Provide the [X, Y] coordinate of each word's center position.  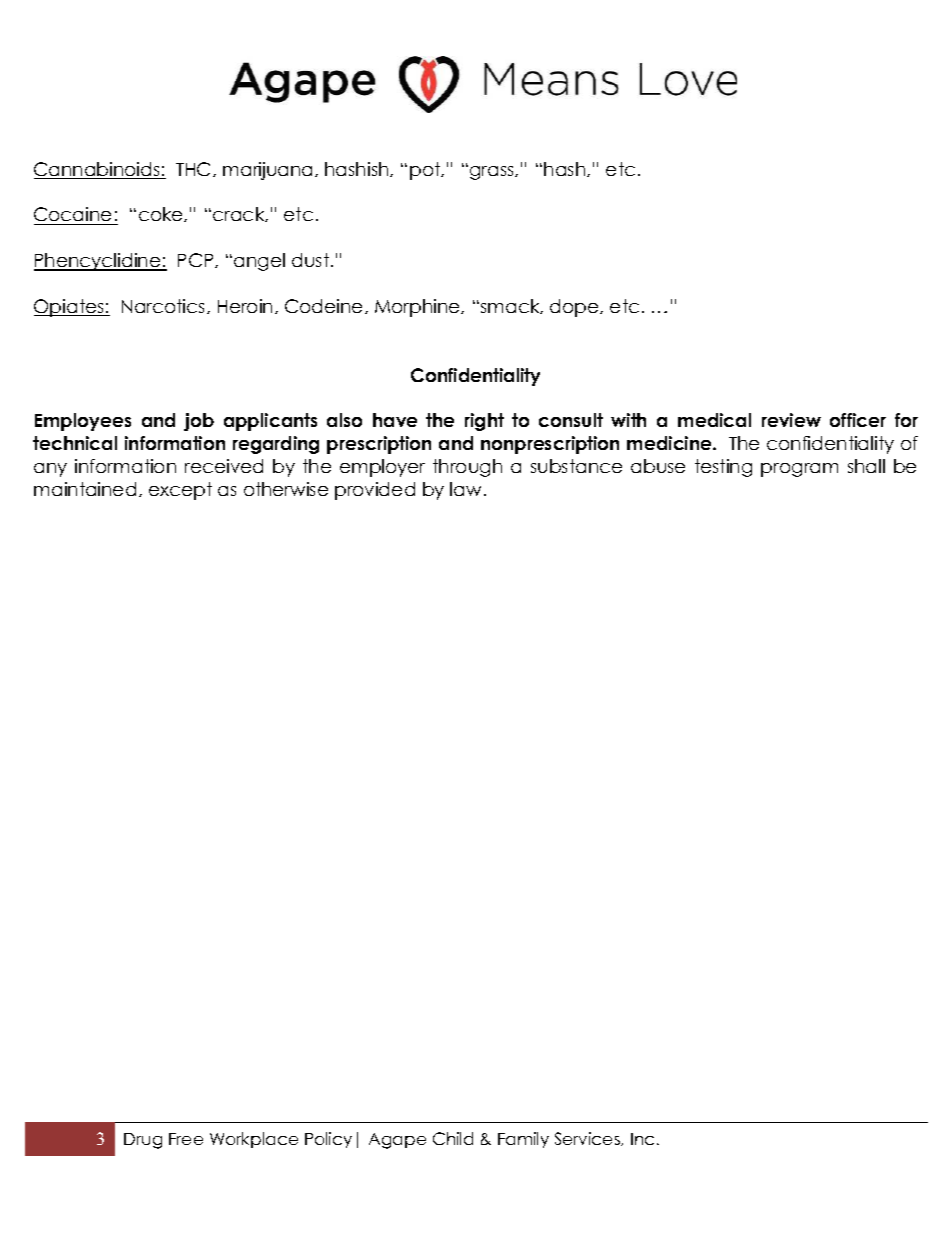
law [465, 489]
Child [453, 1138]
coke [162, 214]
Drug [143, 1141]
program [799, 470]
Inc [642, 1139]
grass [493, 173]
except [180, 491]
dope [575, 308]
